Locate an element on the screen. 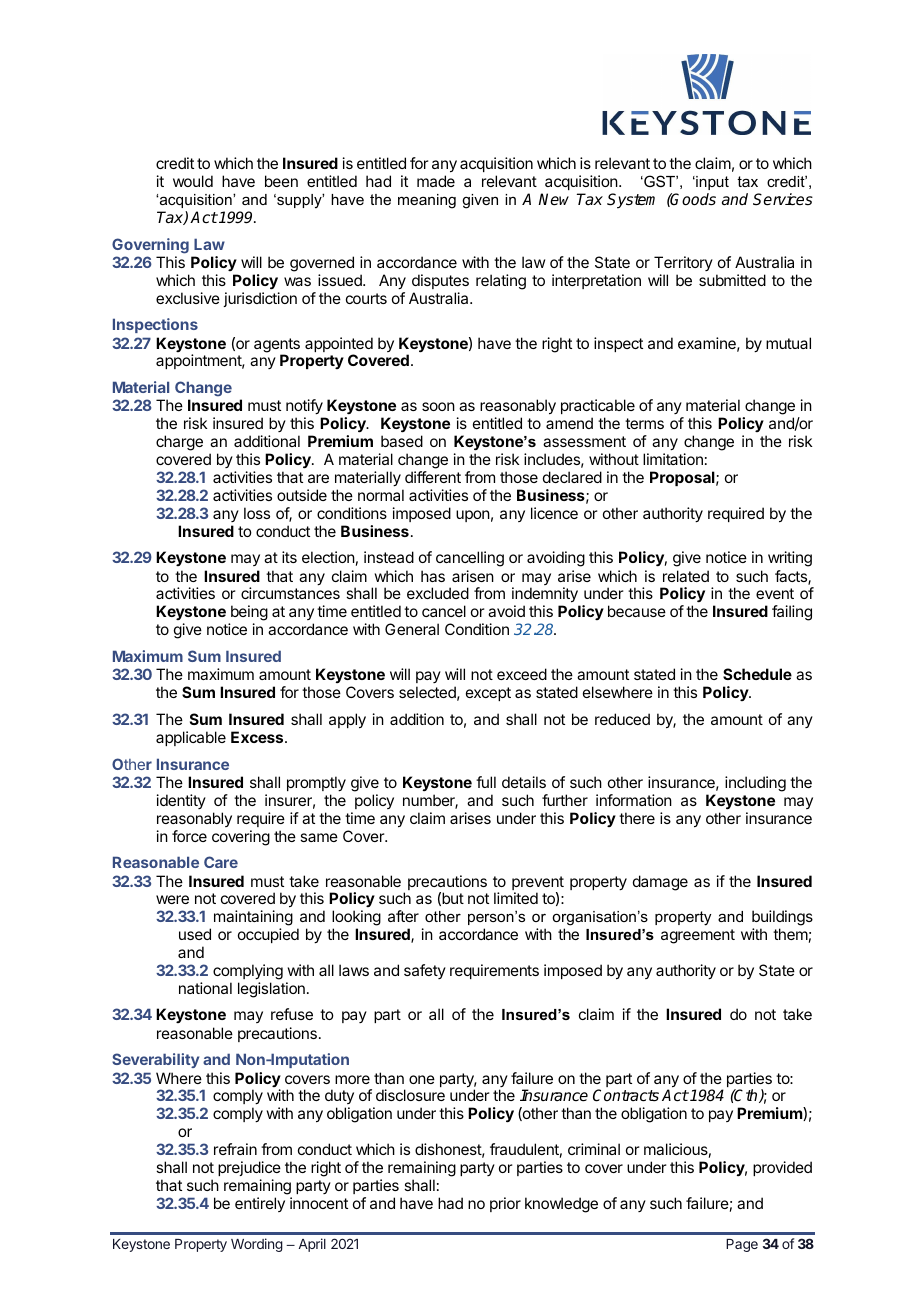  related is located at coordinates (686, 576).
